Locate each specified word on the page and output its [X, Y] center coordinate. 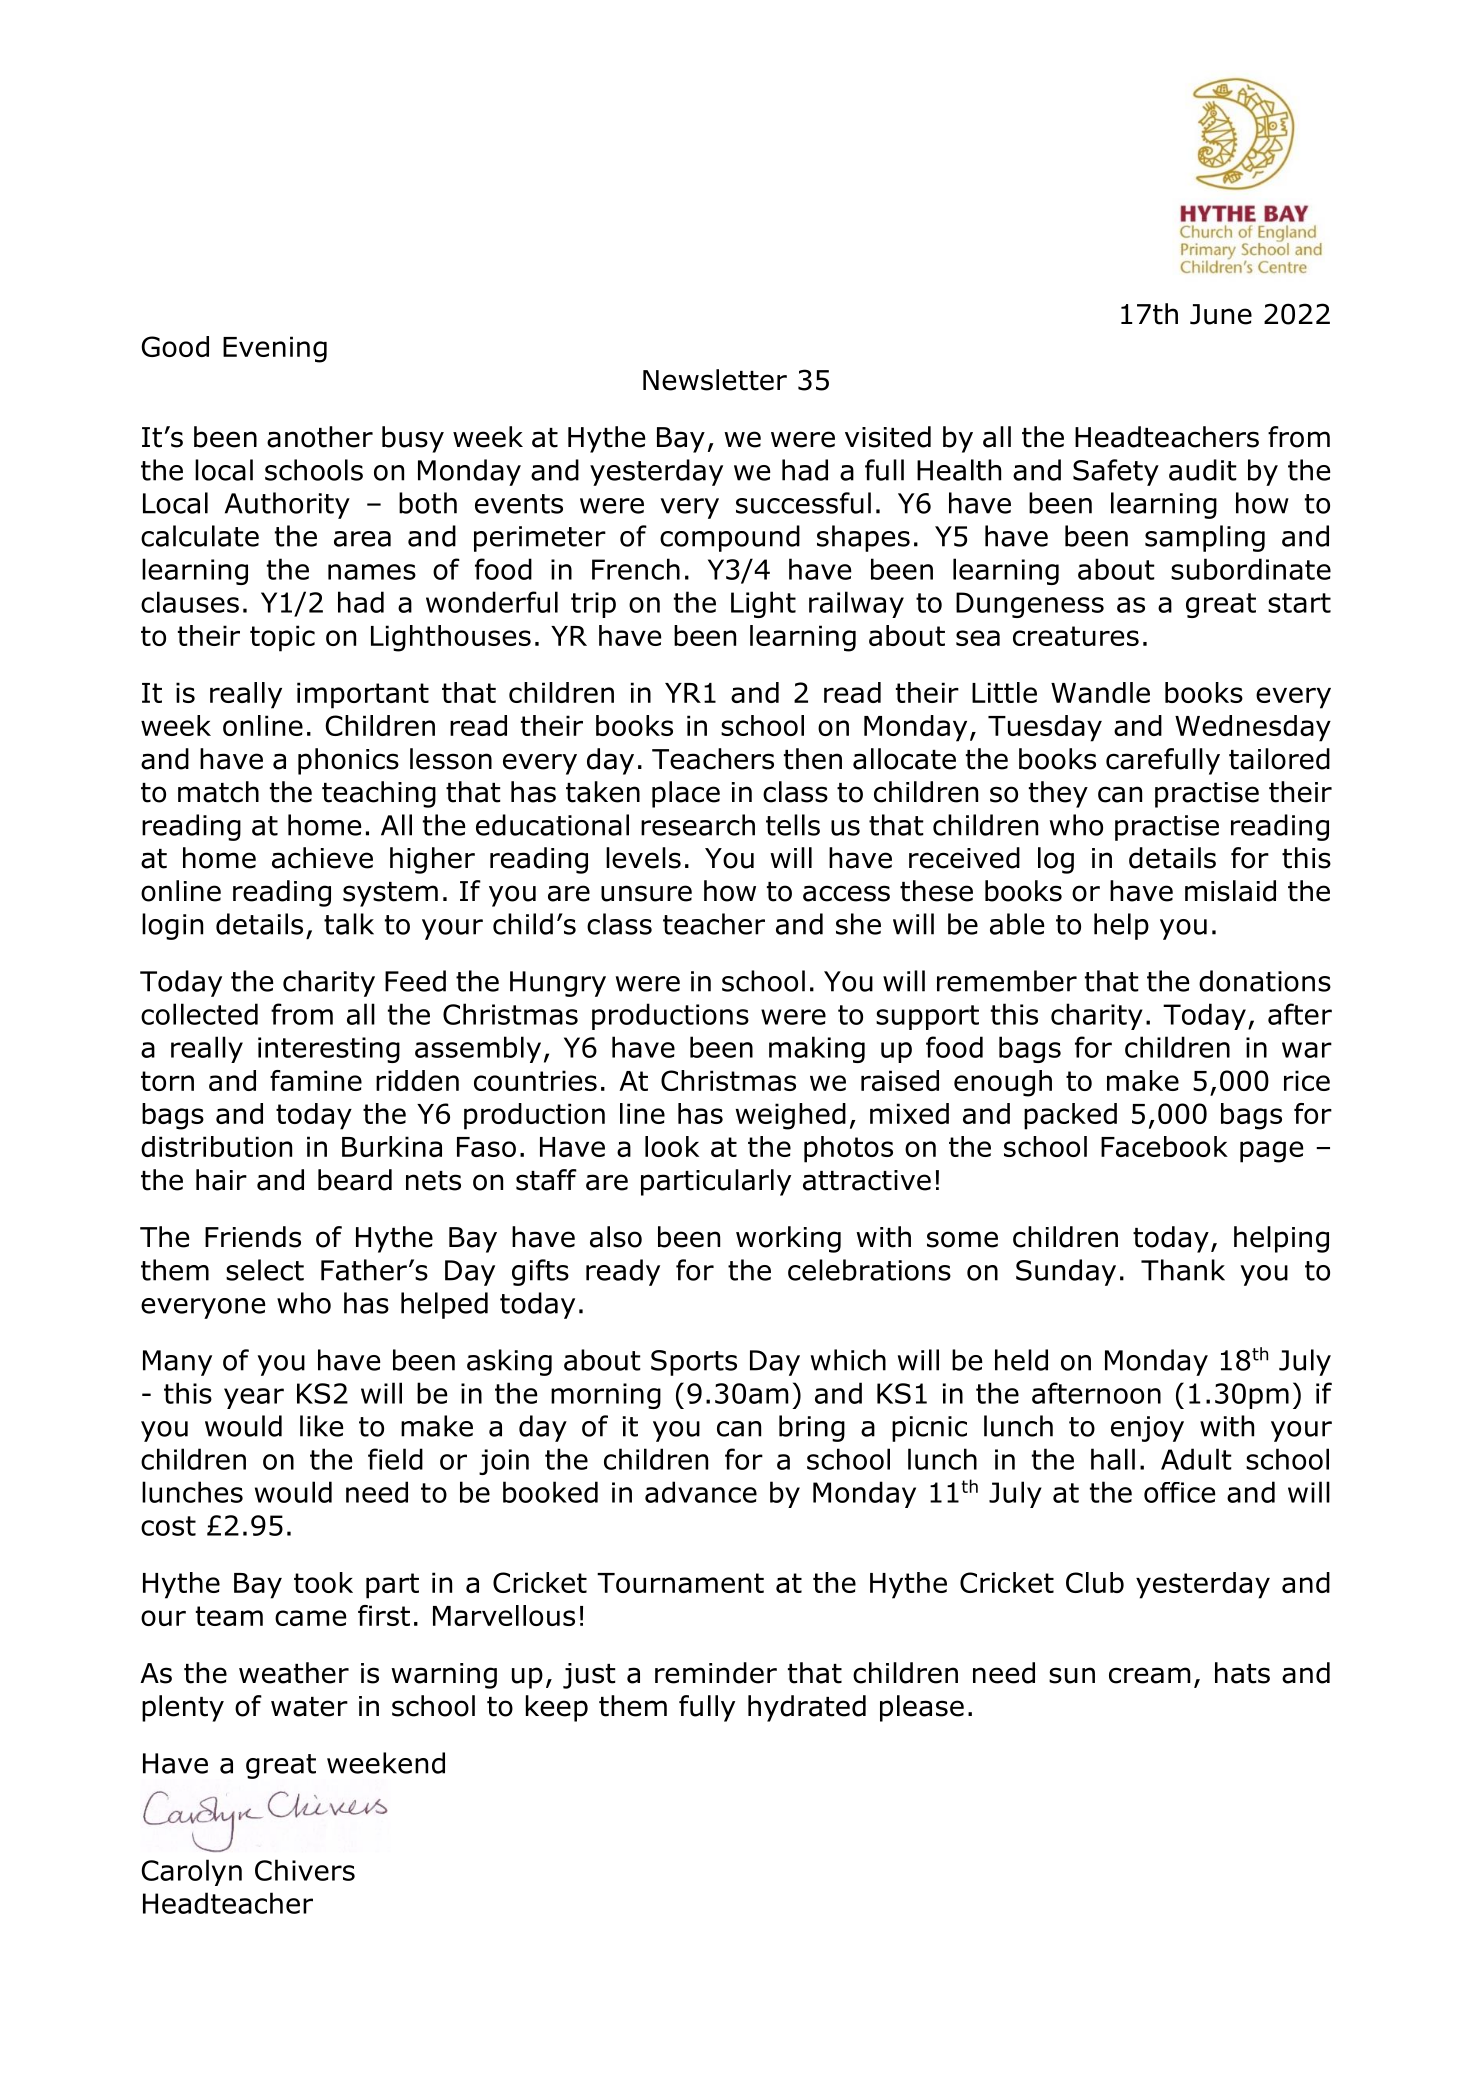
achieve [322, 858]
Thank [1183, 1270]
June [1221, 314]
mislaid [1230, 891]
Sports [694, 1363]
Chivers [305, 1870]
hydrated [807, 1708]
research [698, 825]
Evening [275, 349]
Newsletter [715, 380]
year [254, 1398]
